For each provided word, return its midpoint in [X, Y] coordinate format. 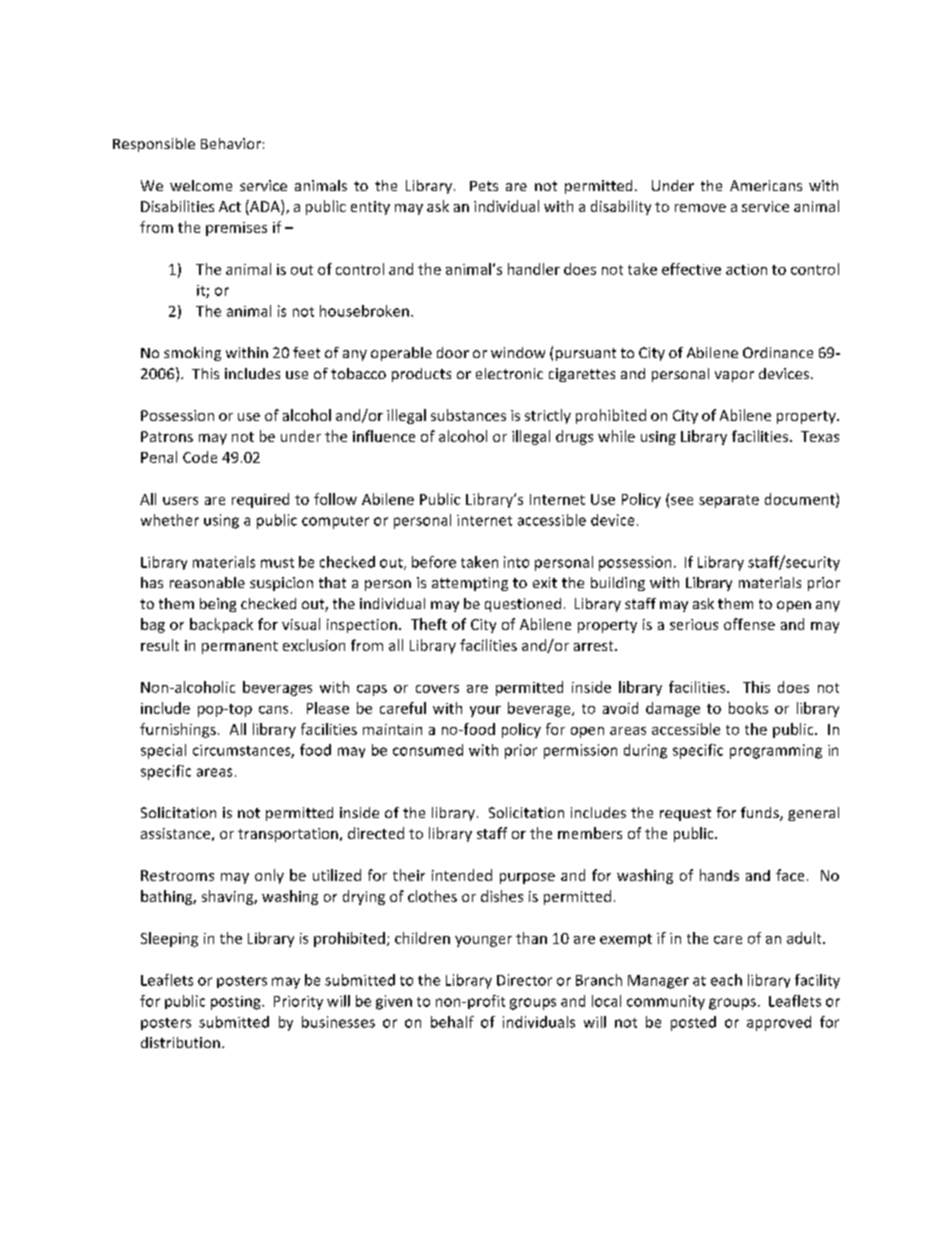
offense [749, 624]
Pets [484, 186]
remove [700, 208]
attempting [470, 584]
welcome [201, 185]
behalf [452, 1022]
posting [237, 1003]
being [218, 605]
